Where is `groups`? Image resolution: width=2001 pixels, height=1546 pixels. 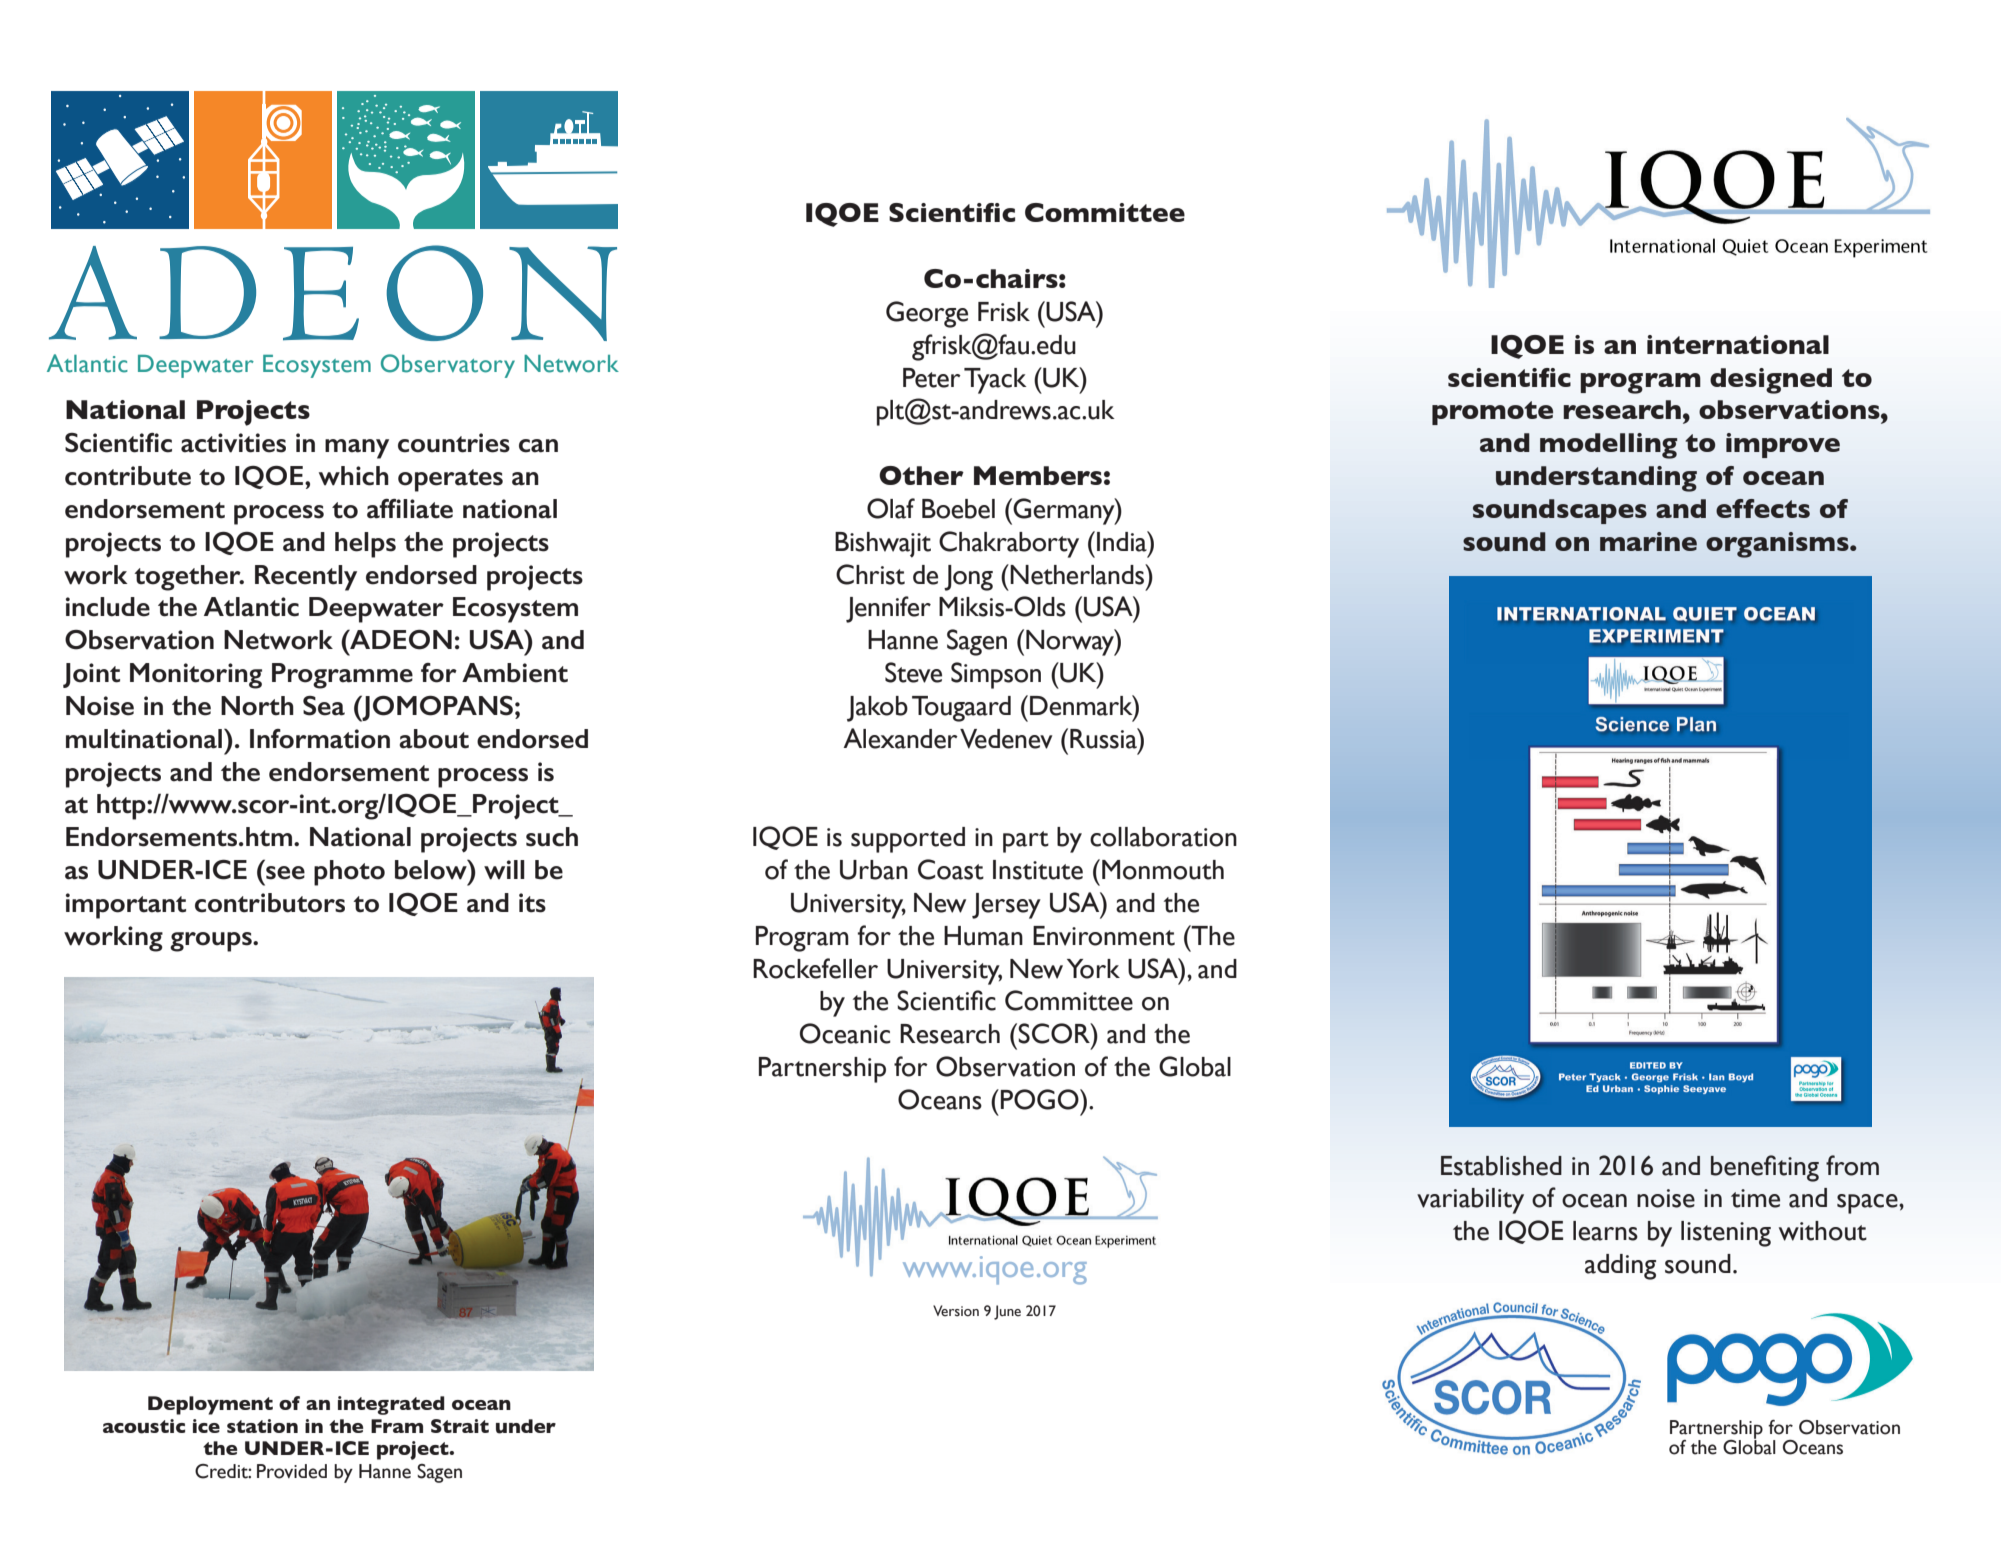
groups is located at coordinates (212, 942).
